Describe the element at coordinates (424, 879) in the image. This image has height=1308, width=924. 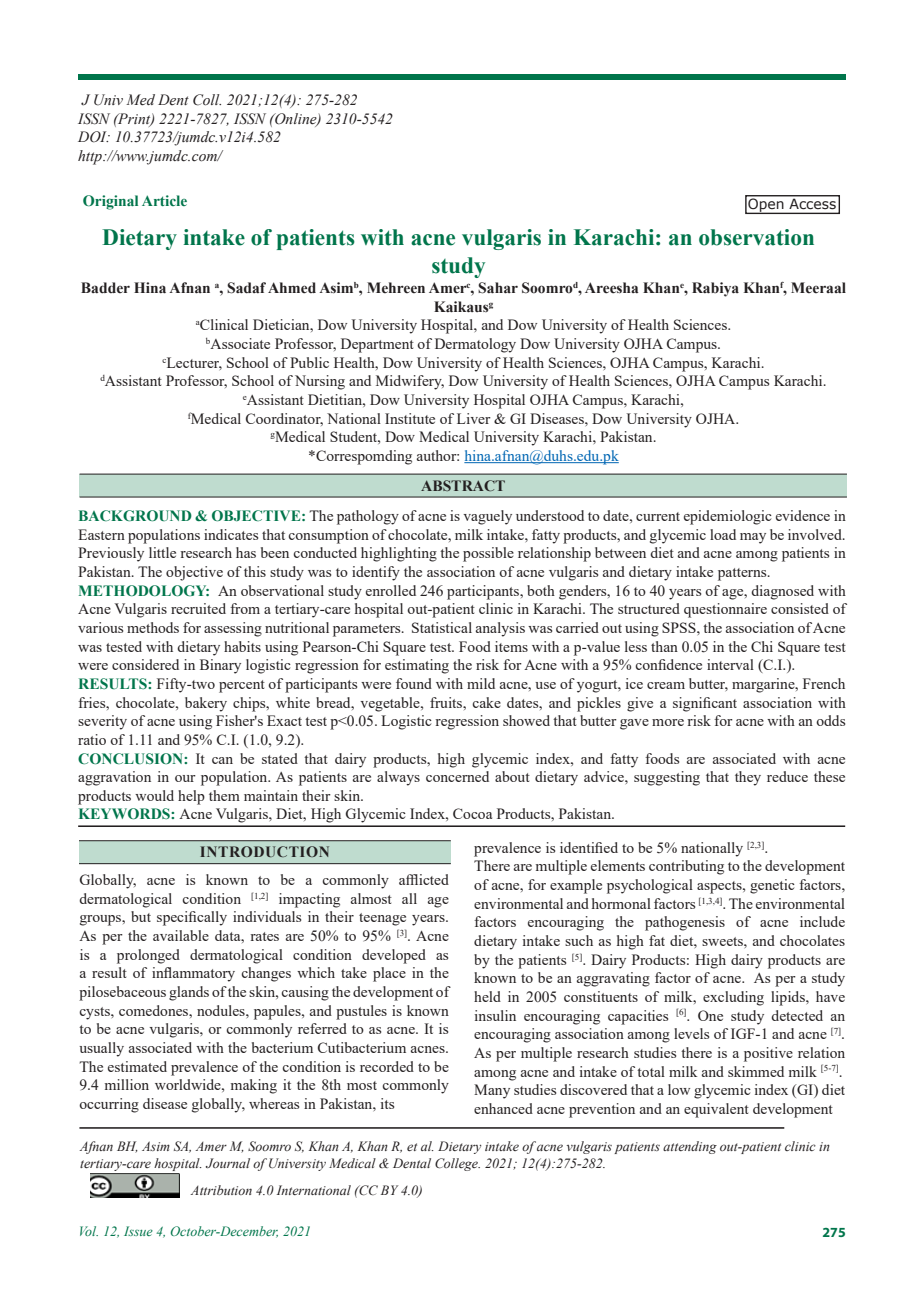
I see `afflicted` at that location.
